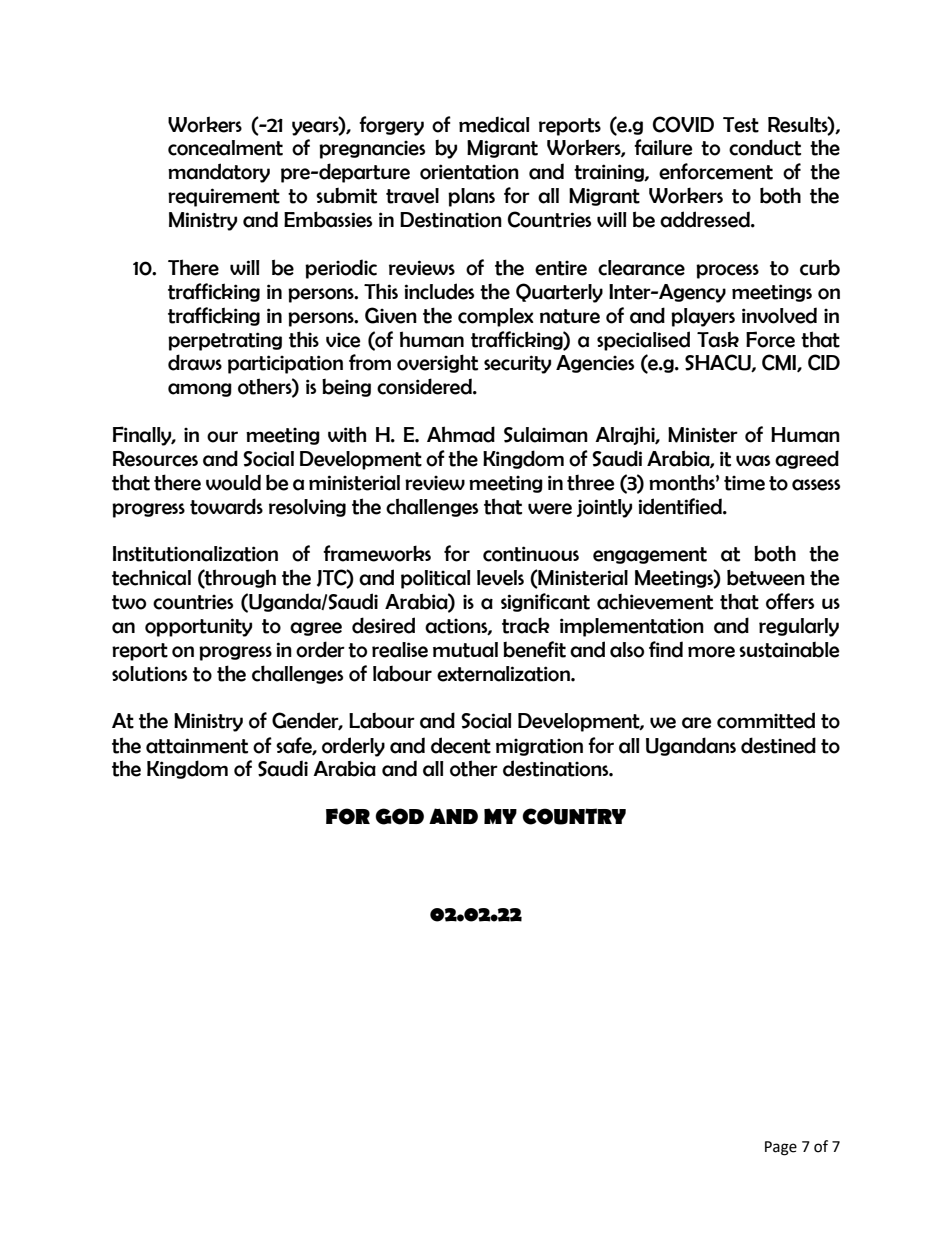 This screenshot has width=952, height=1233. I want to click on GOD, so click(399, 816).
